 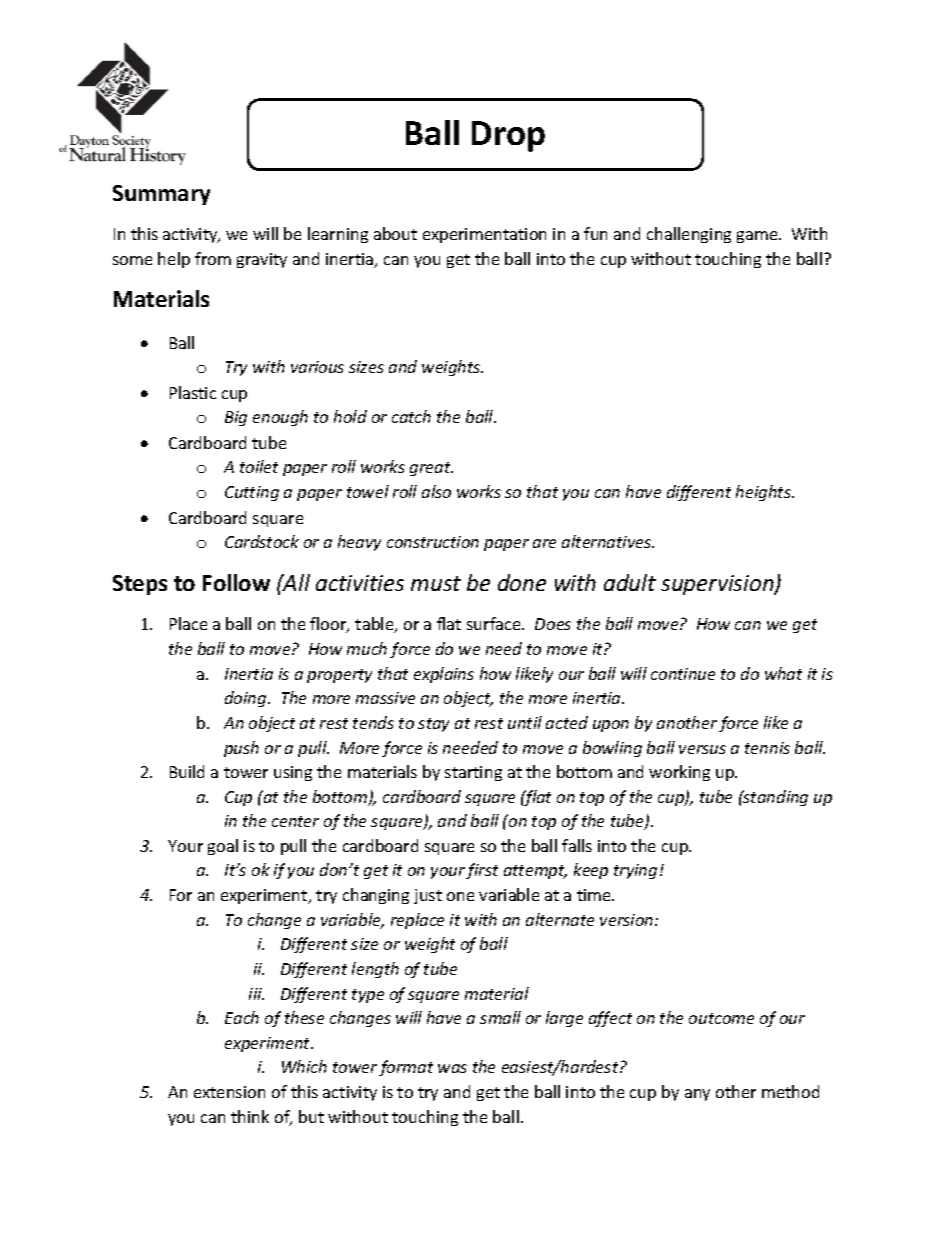 What do you see at coordinates (508, 136) in the document?
I see `Drop` at bounding box center [508, 136].
